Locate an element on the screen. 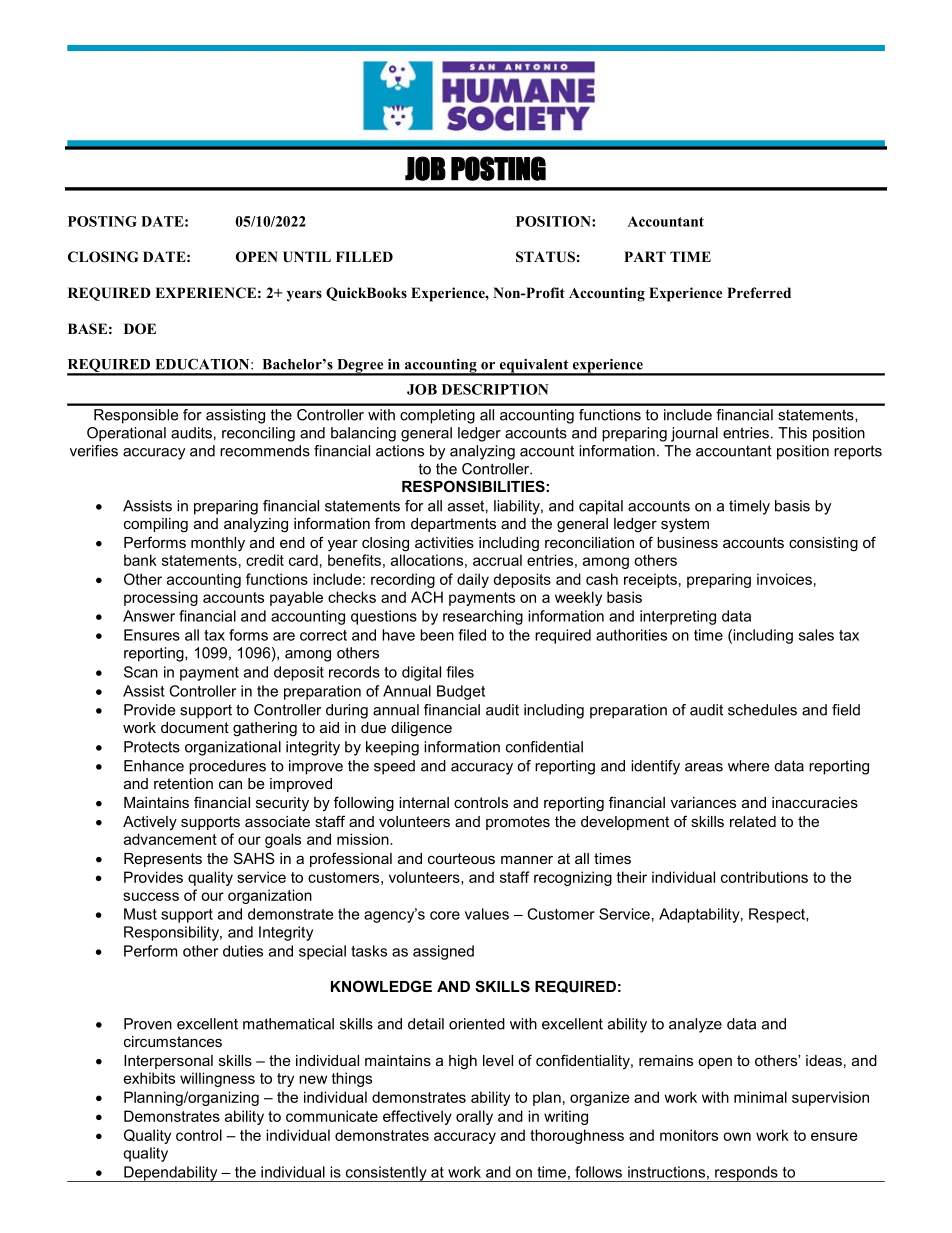  willingness is located at coordinates (217, 1079).
